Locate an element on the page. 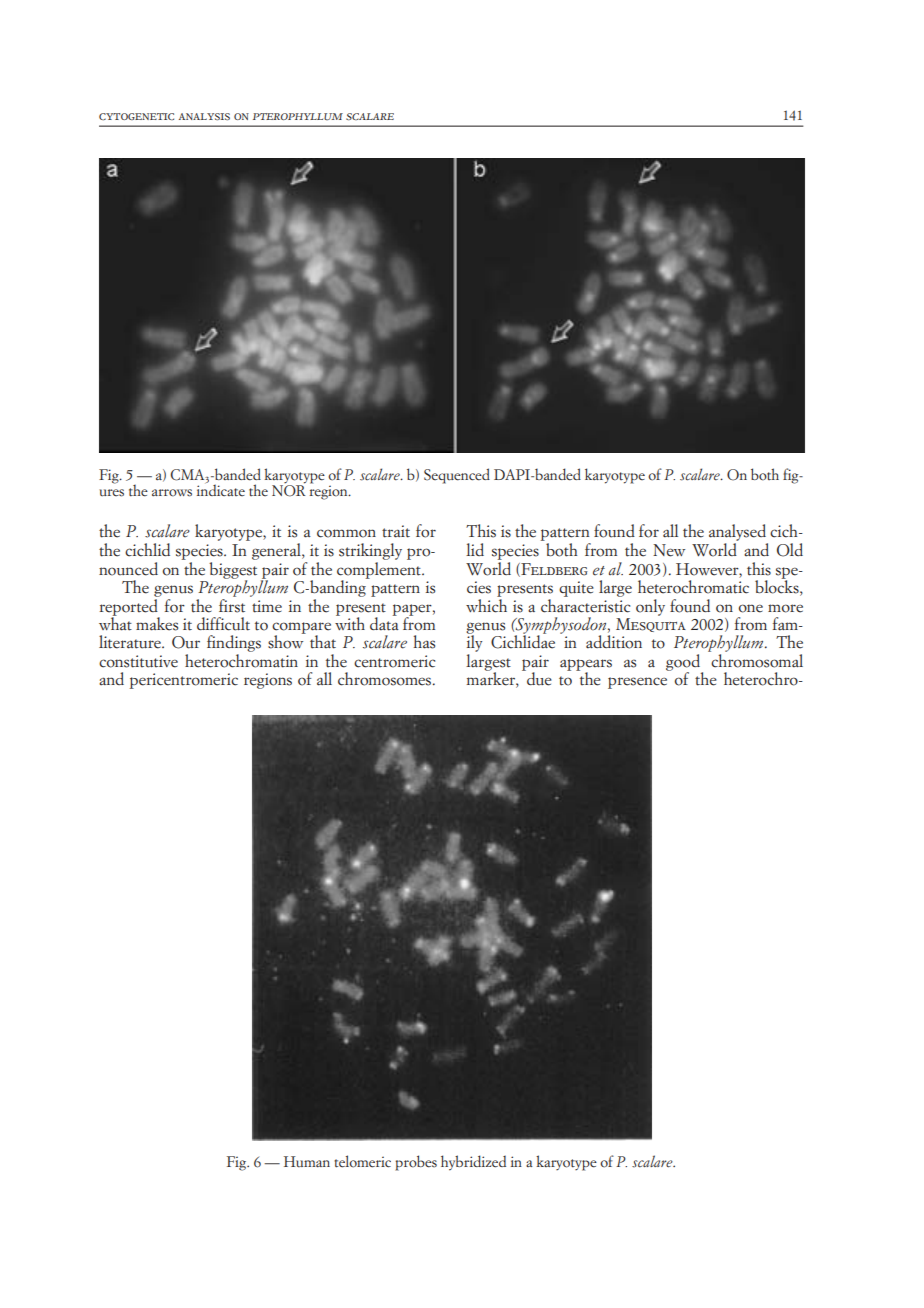 Image resolution: width=924 pixels, height=1308 pixels. cytogenetic is located at coordinates (136, 117).
